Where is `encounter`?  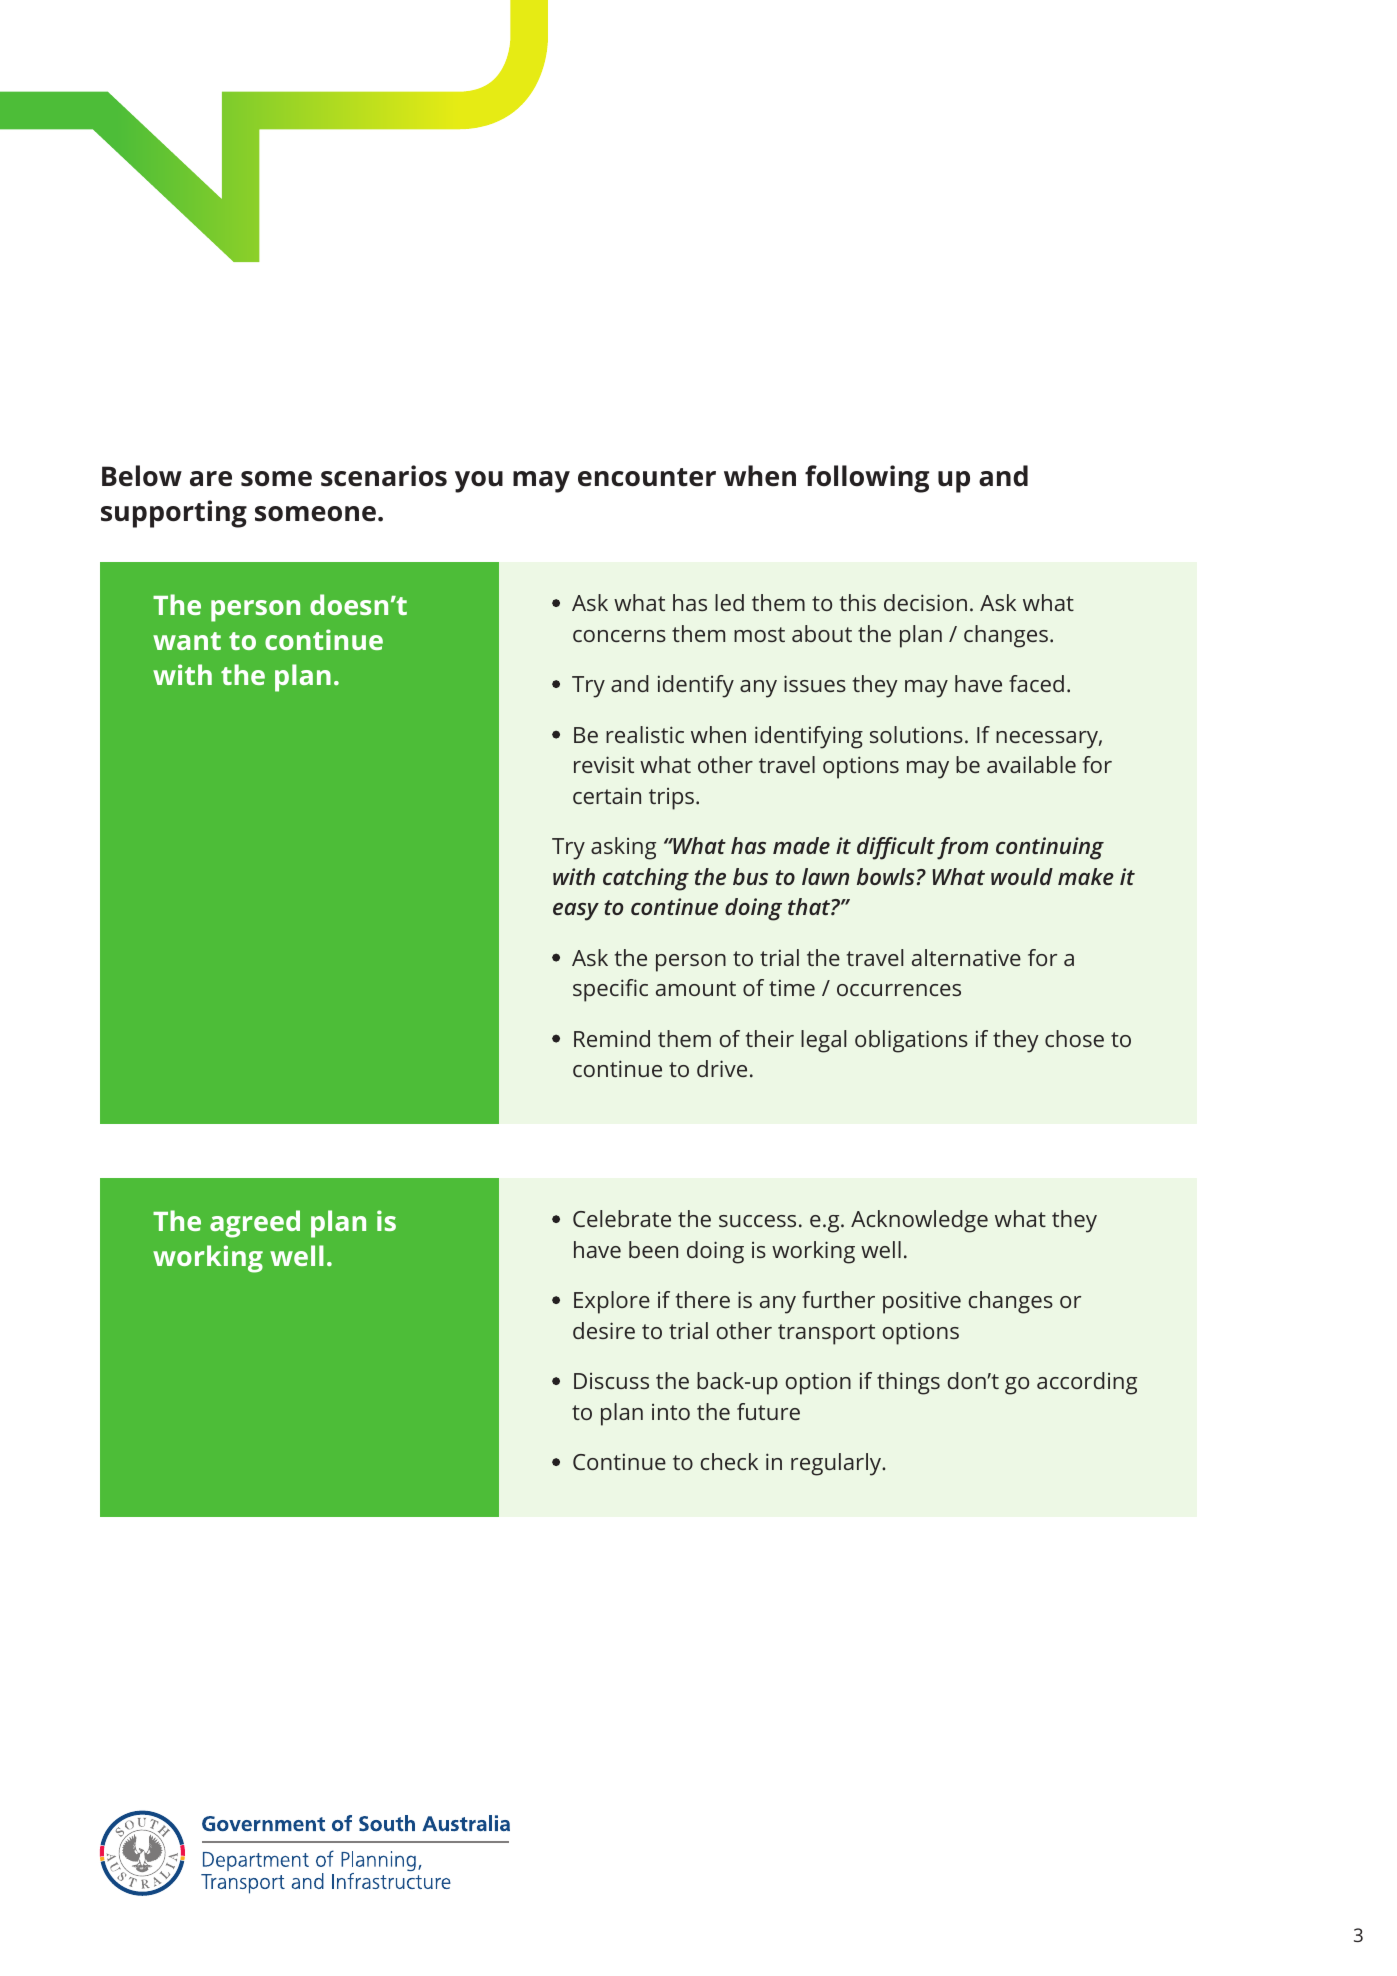 encounter is located at coordinates (647, 477).
